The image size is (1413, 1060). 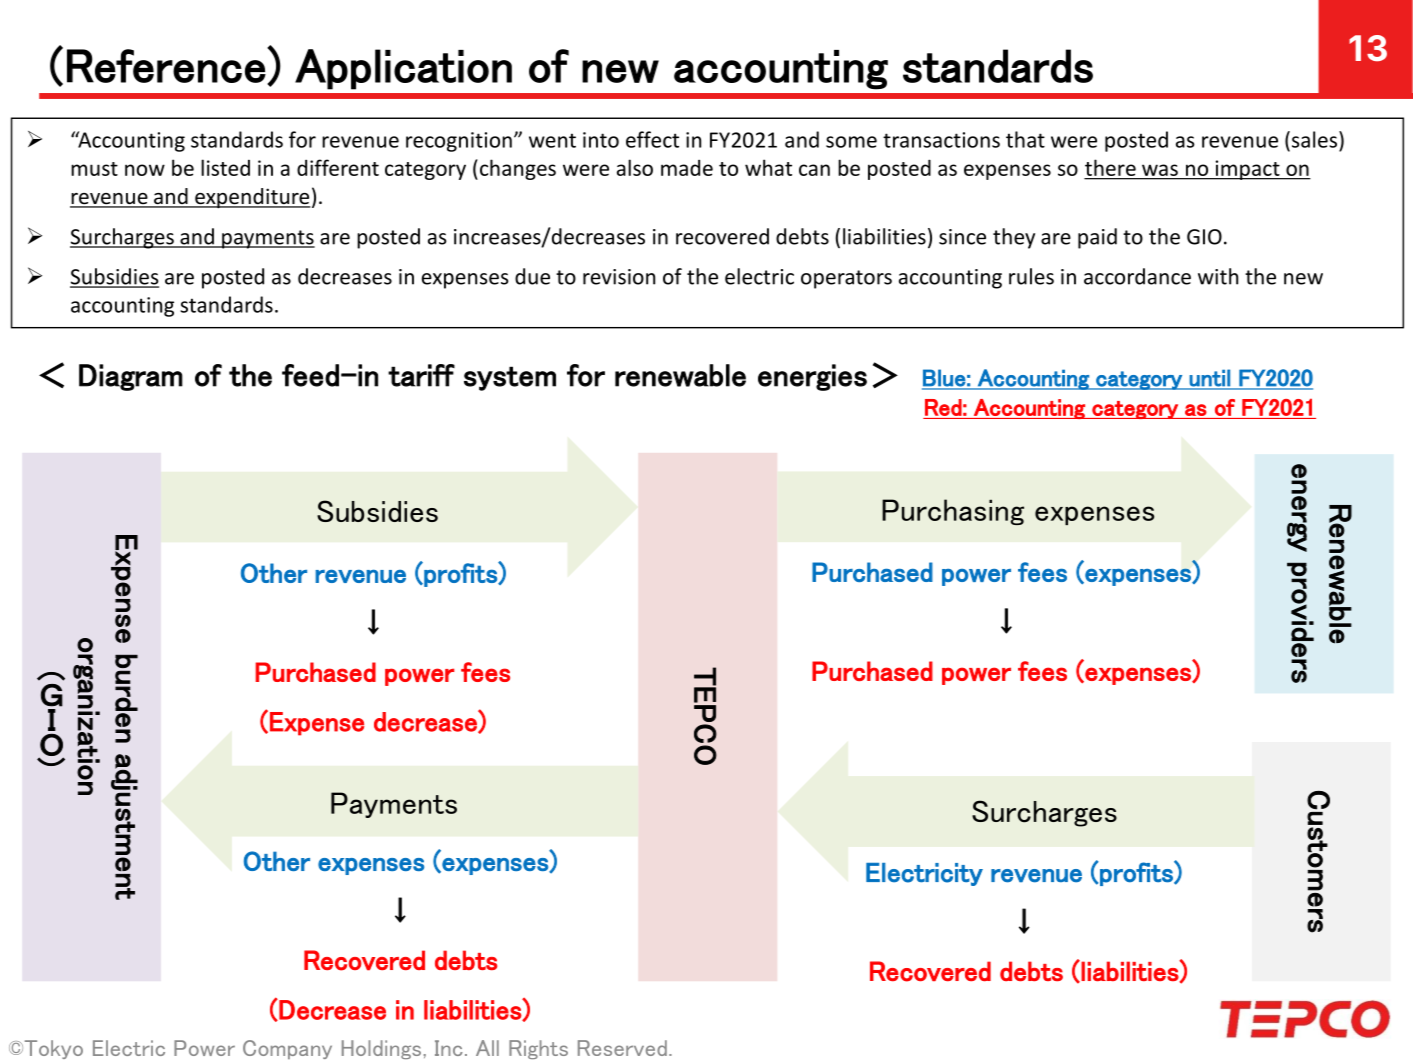 What do you see at coordinates (166, 66) in the screenshot?
I see `Reference` at bounding box center [166, 66].
